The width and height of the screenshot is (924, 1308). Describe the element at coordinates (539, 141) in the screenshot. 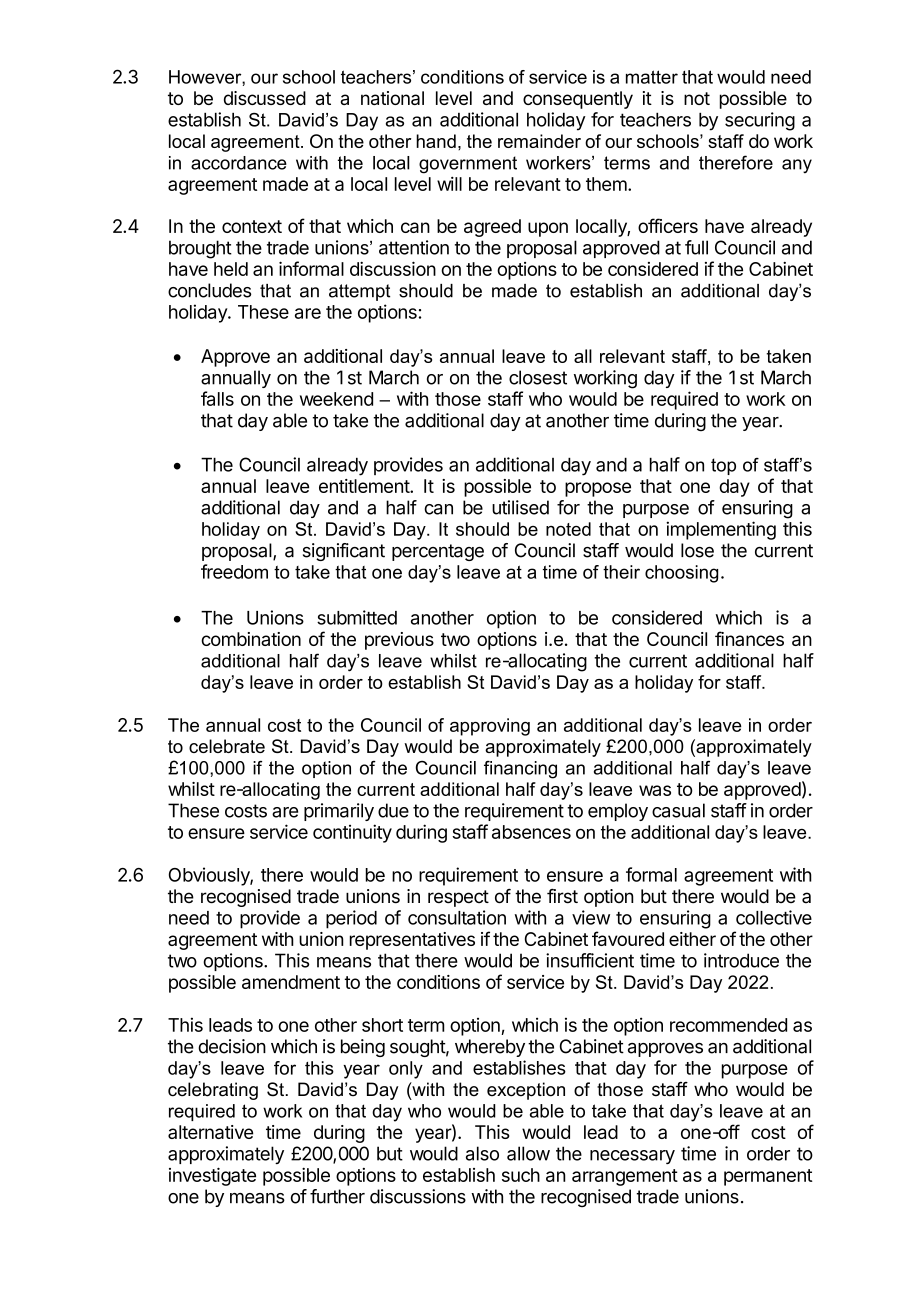

I see `remainder` at that location.
